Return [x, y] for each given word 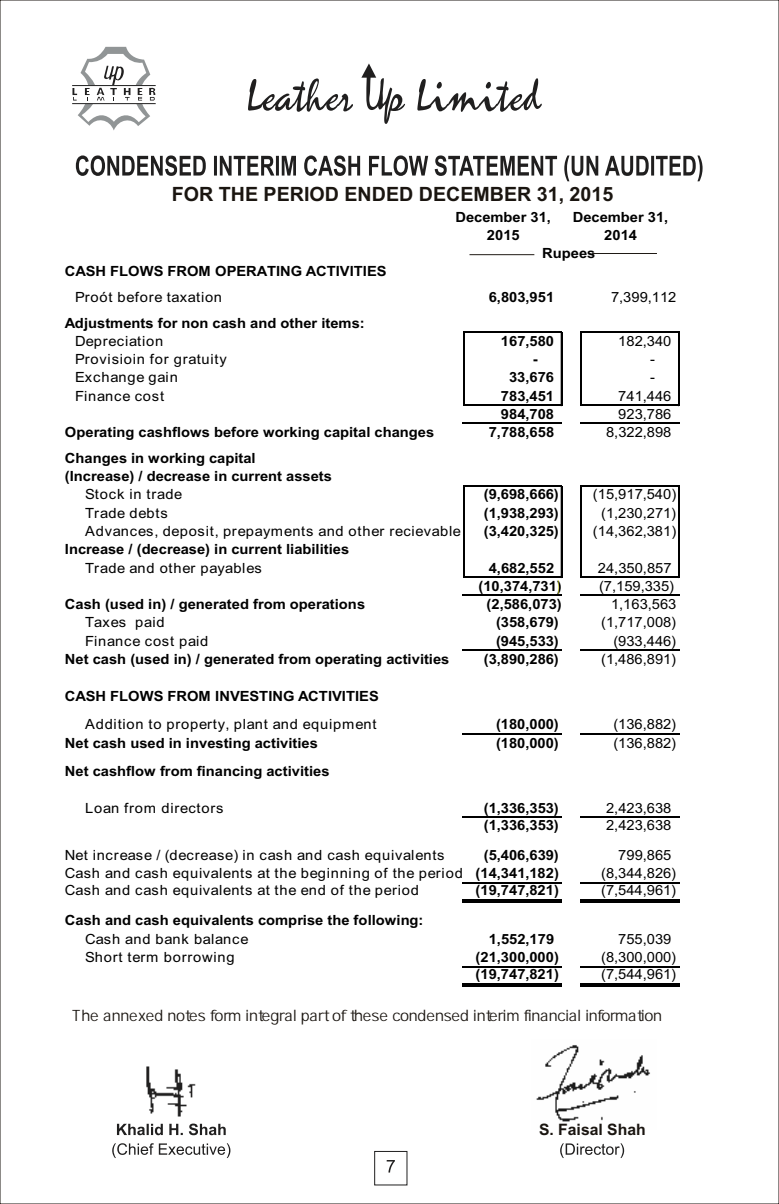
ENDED [379, 194]
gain [162, 378]
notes [186, 1015]
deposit [188, 532]
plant [251, 725]
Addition [114, 724]
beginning [335, 874]
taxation [194, 297]
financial [552, 1015]
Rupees [570, 254]
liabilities [318, 549]
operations [327, 605]
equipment [340, 725]
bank [172, 939]
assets [309, 476]
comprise [290, 921]
